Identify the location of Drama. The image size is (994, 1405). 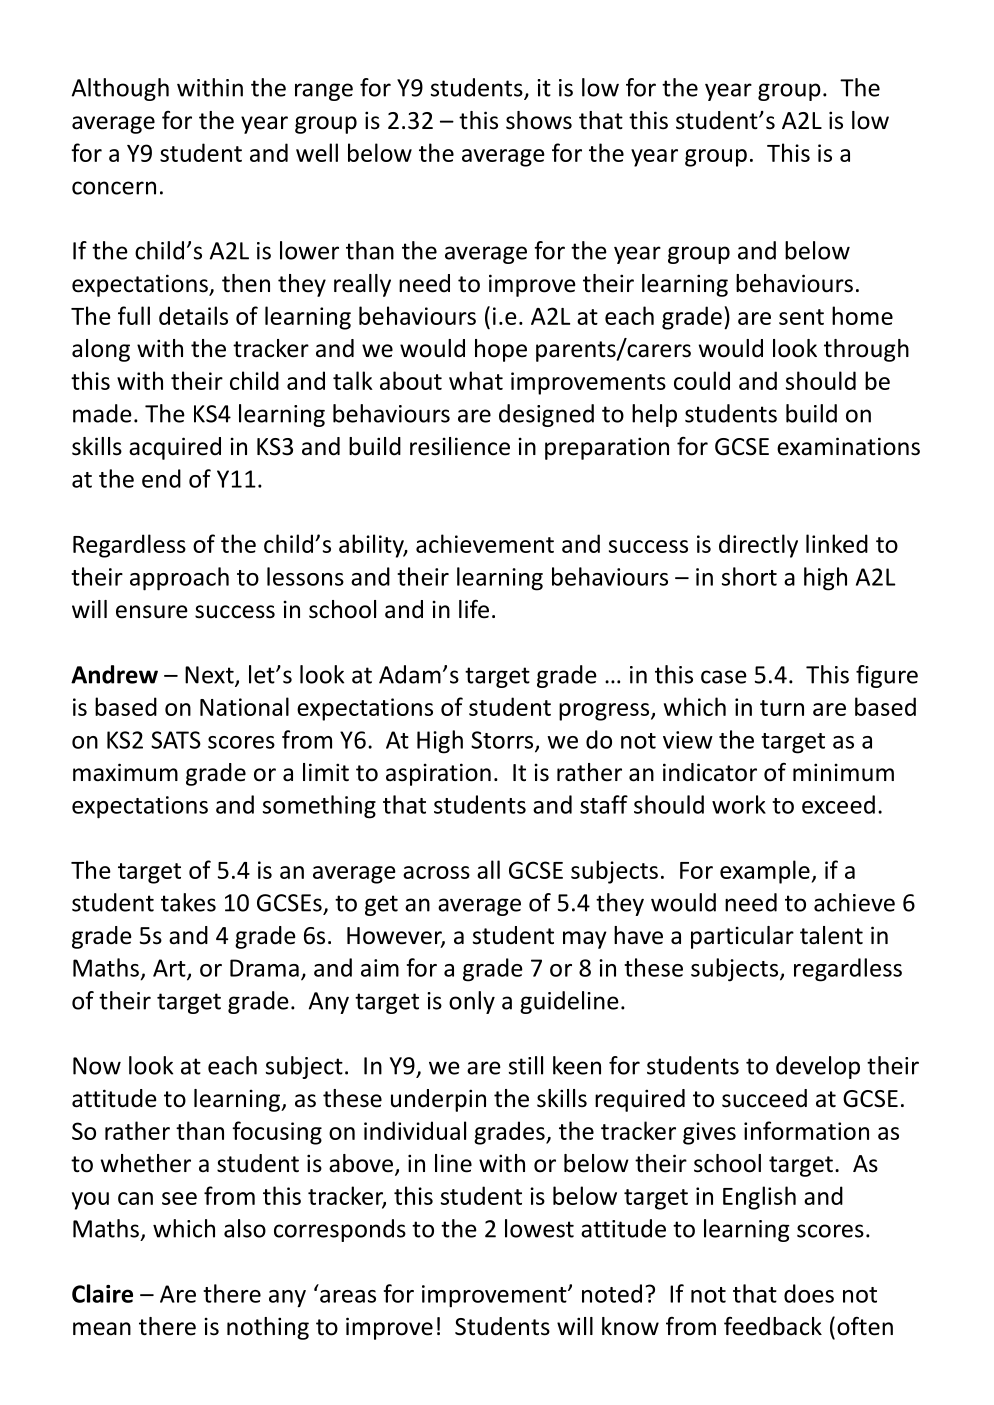
(264, 968).
